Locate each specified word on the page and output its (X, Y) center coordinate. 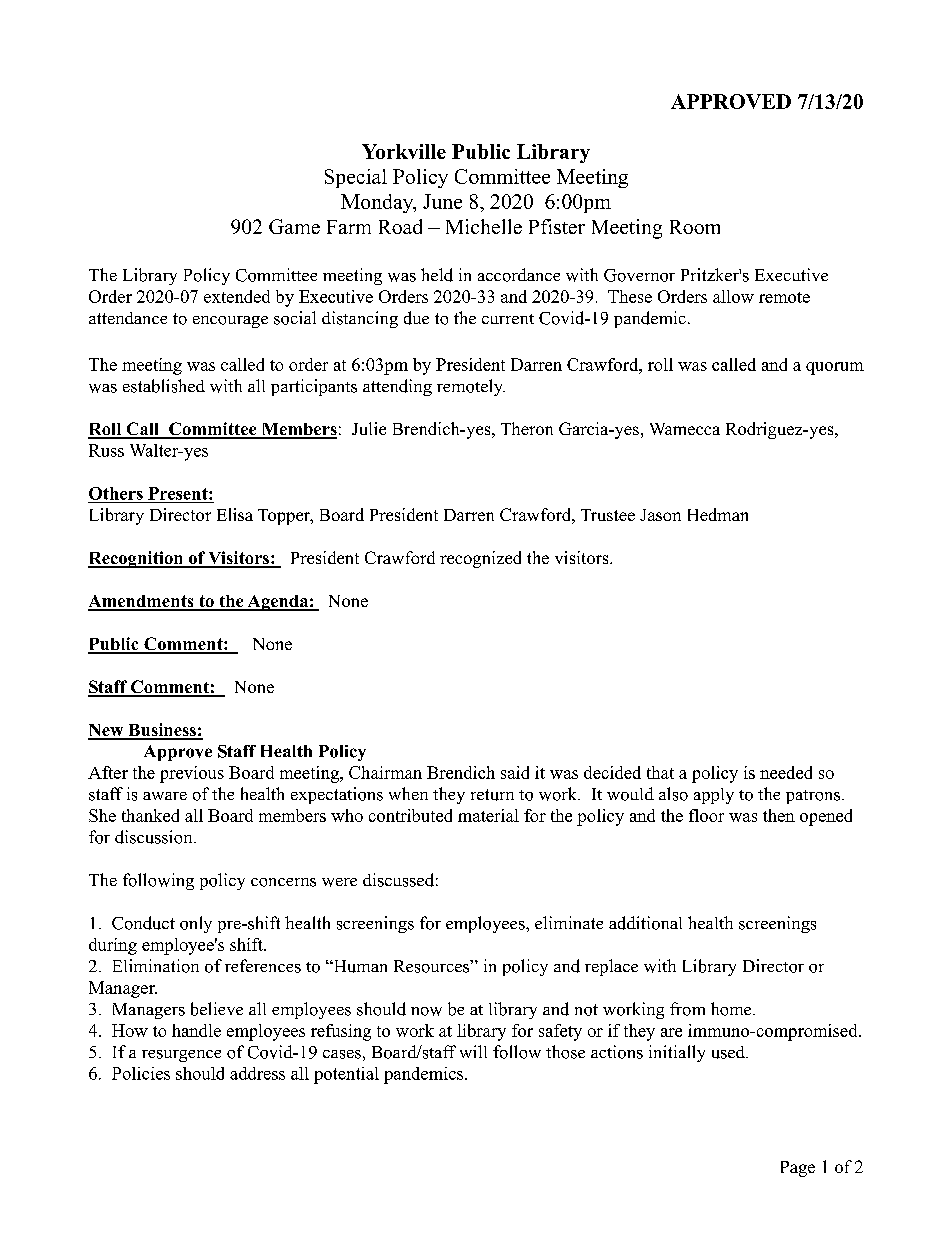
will (473, 1051)
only (196, 924)
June (442, 201)
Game (294, 226)
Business (162, 731)
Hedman (718, 514)
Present (179, 493)
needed (786, 772)
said (515, 772)
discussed (398, 880)
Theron (527, 428)
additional (645, 923)
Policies (141, 1073)
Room (695, 227)
